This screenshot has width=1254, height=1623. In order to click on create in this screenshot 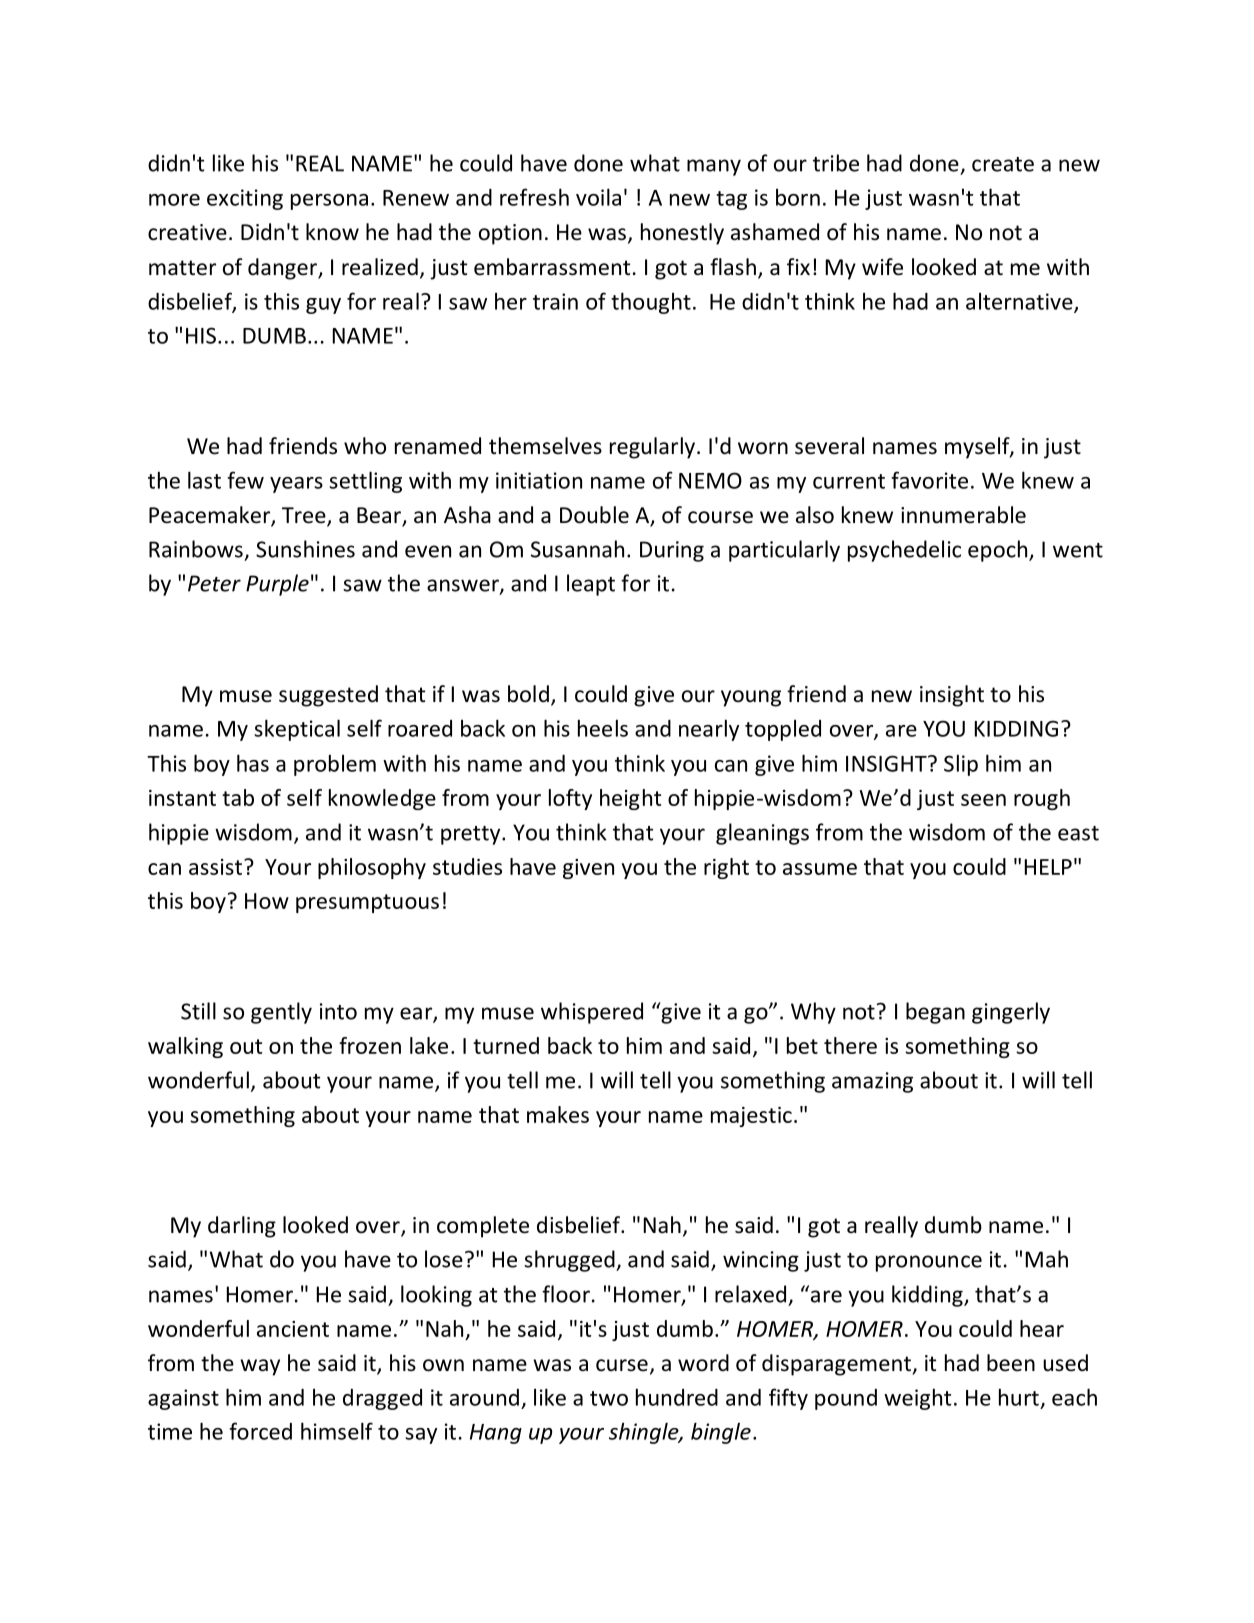, I will do `click(1003, 164)`.
